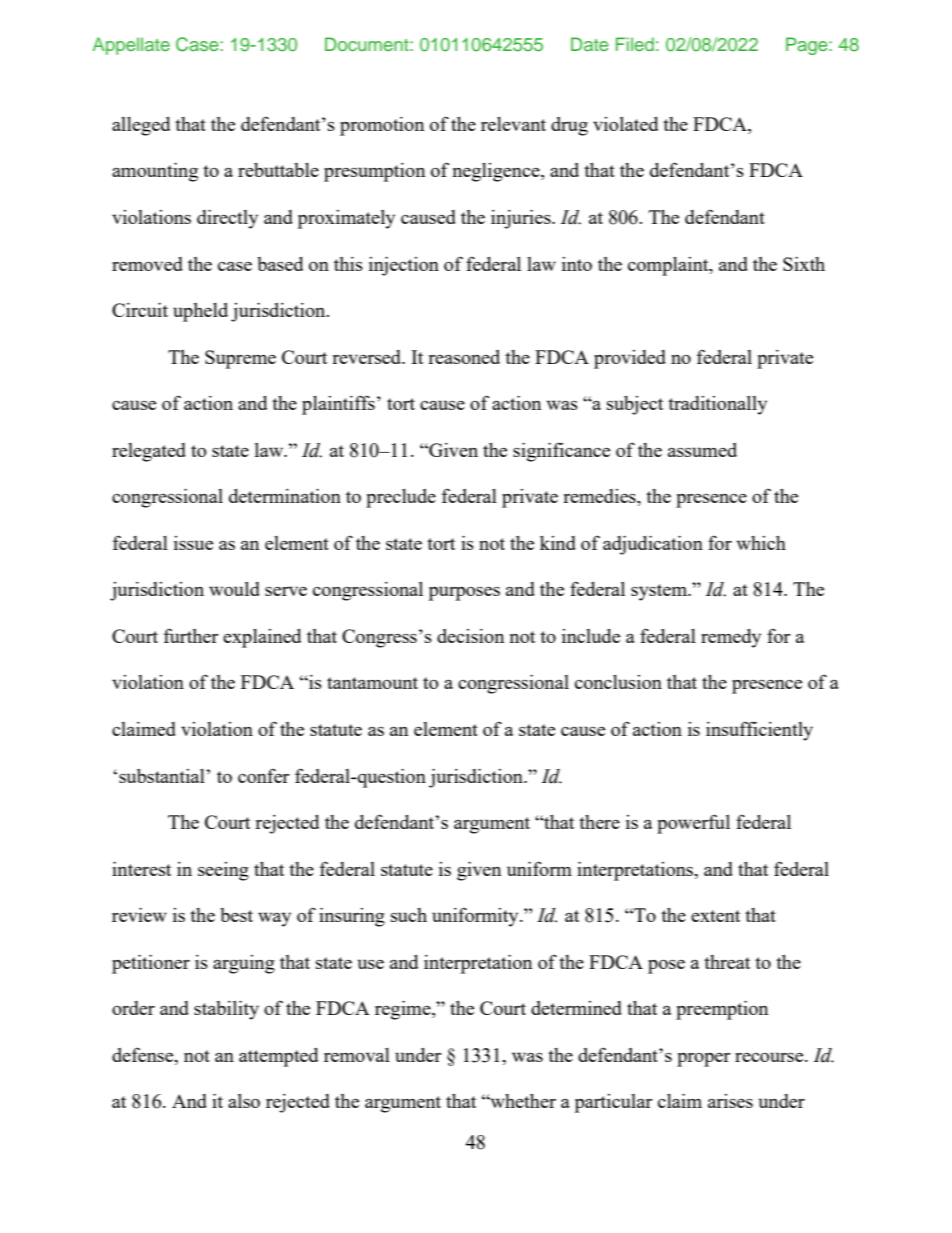 This document has width=952, height=1233. What do you see at coordinates (131, 46) in the document?
I see `Appellate` at bounding box center [131, 46].
